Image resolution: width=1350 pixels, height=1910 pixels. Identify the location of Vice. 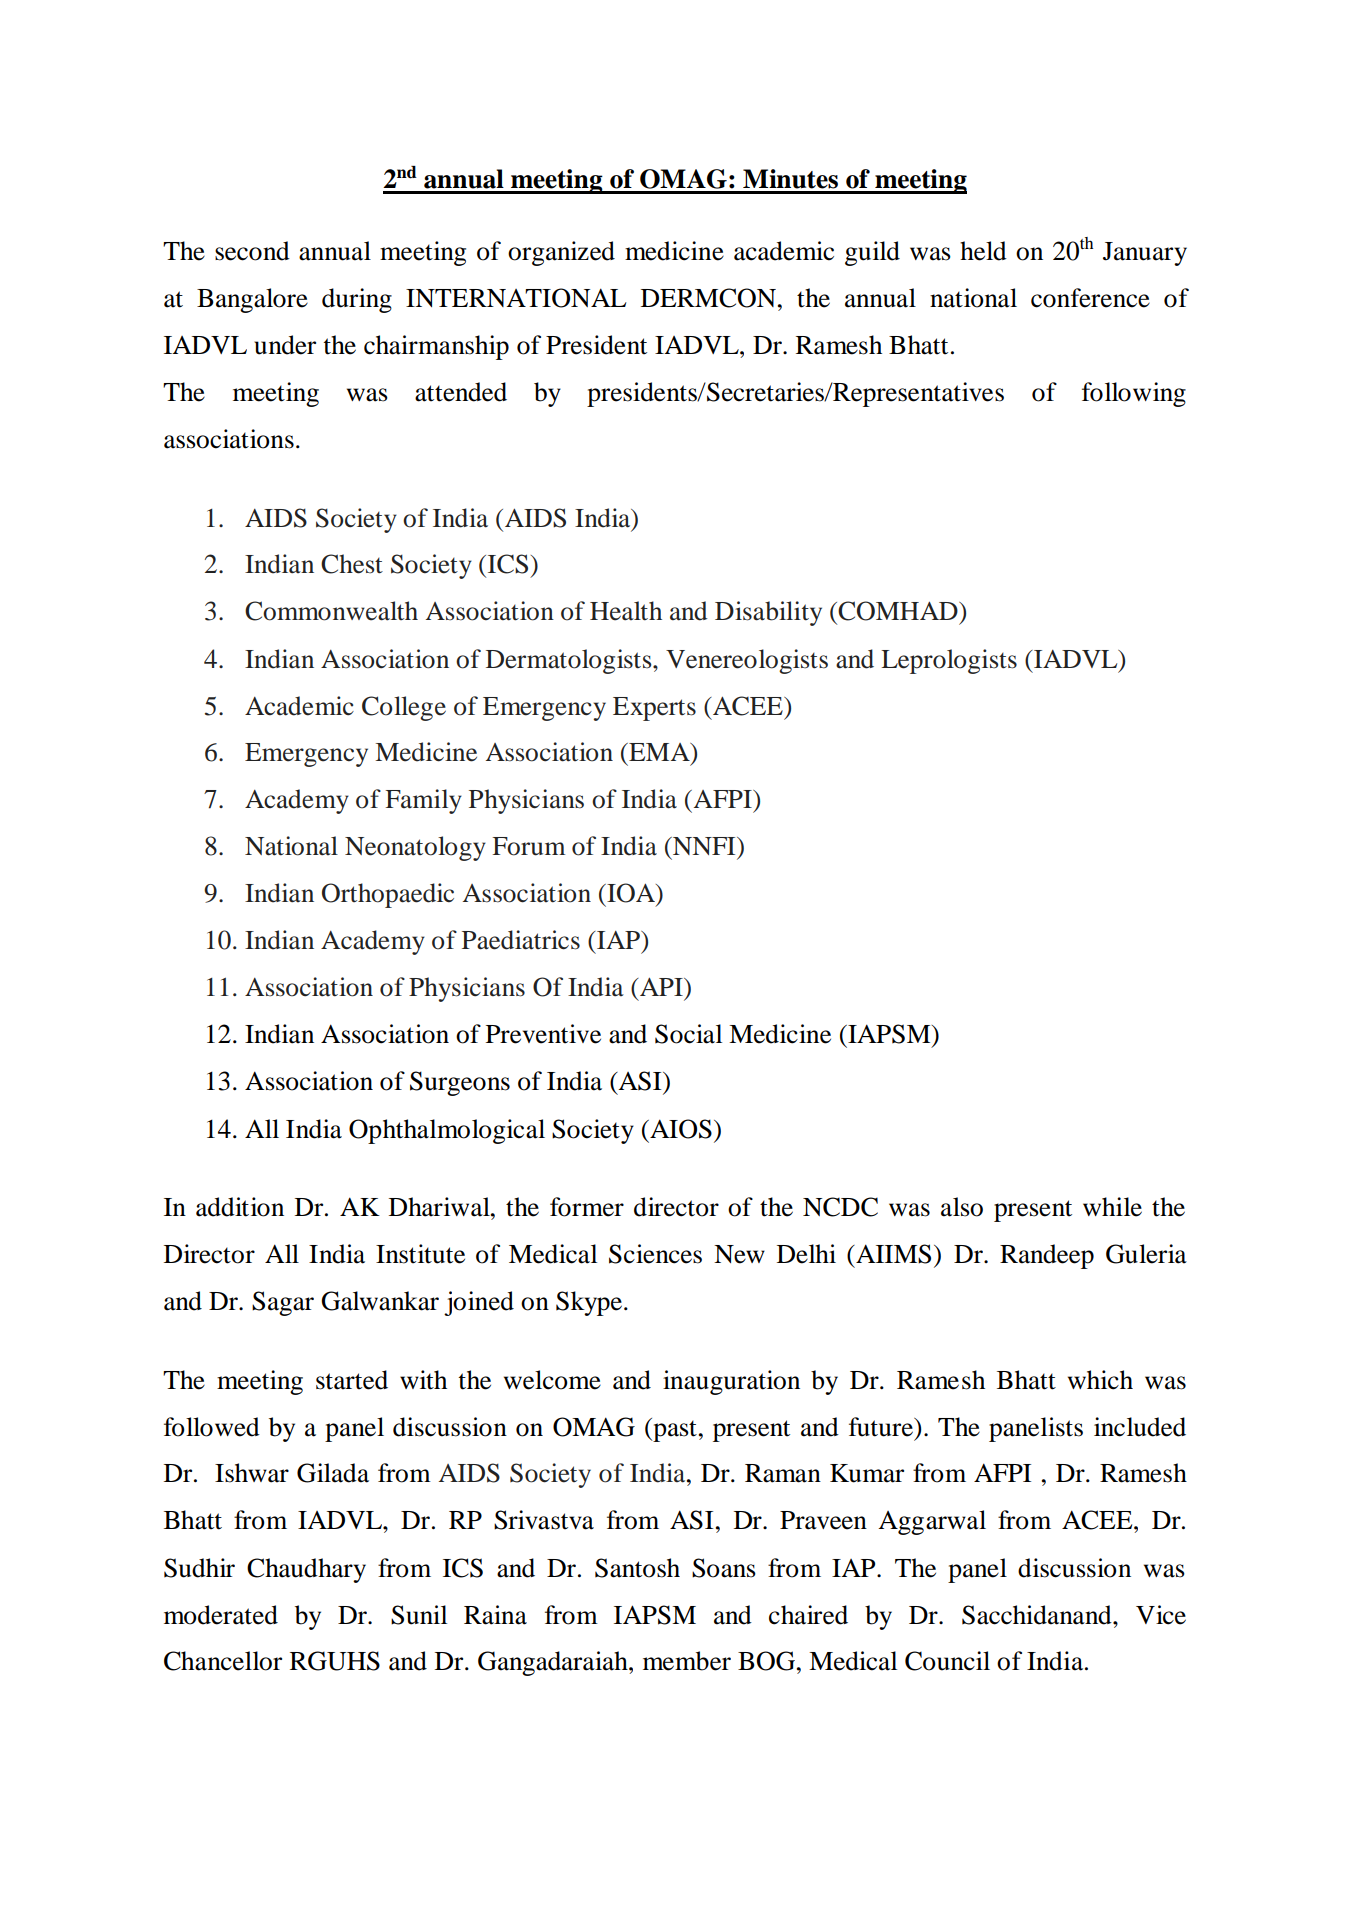
(1161, 1615).
